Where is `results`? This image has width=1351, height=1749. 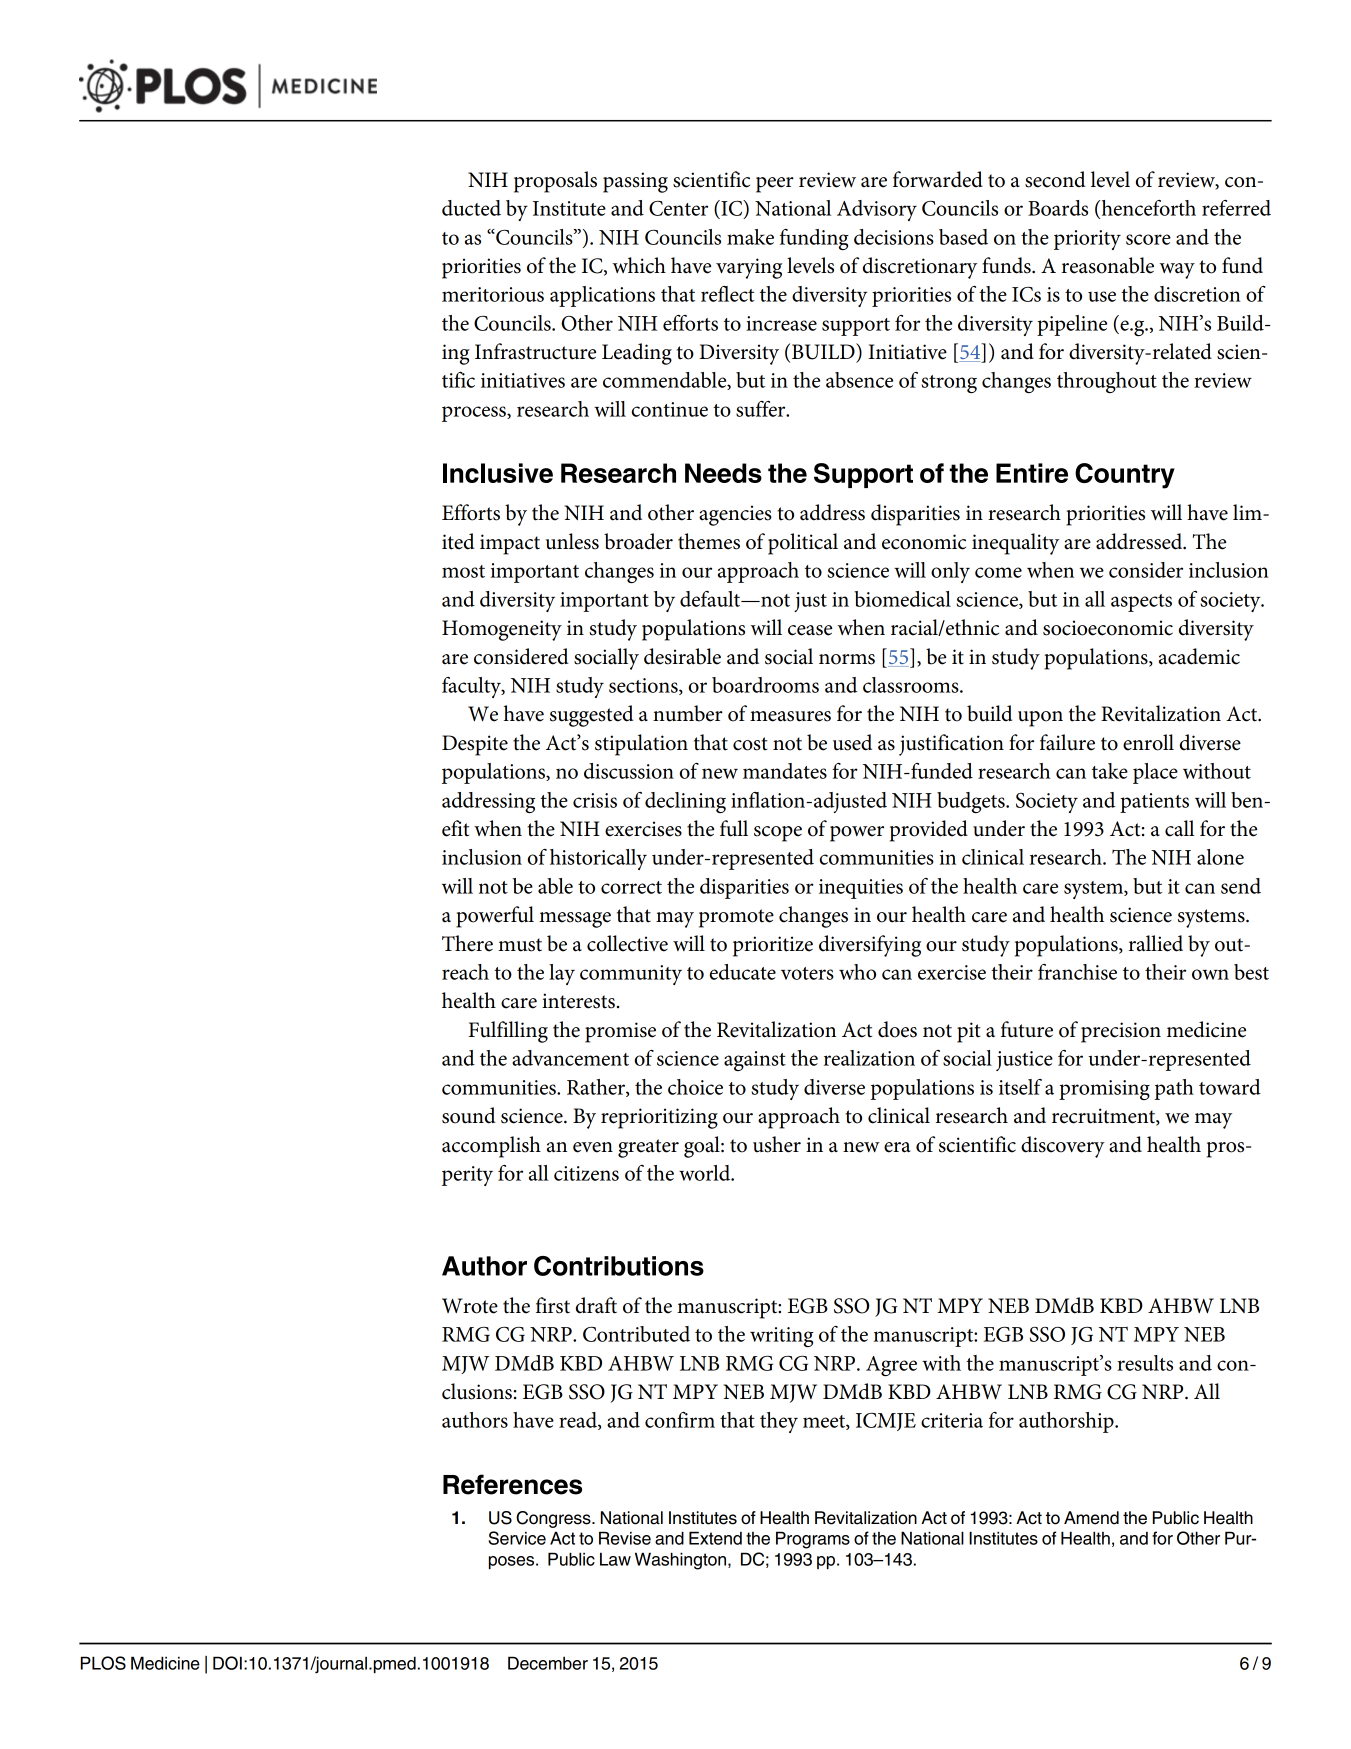 results is located at coordinates (1145, 1363).
